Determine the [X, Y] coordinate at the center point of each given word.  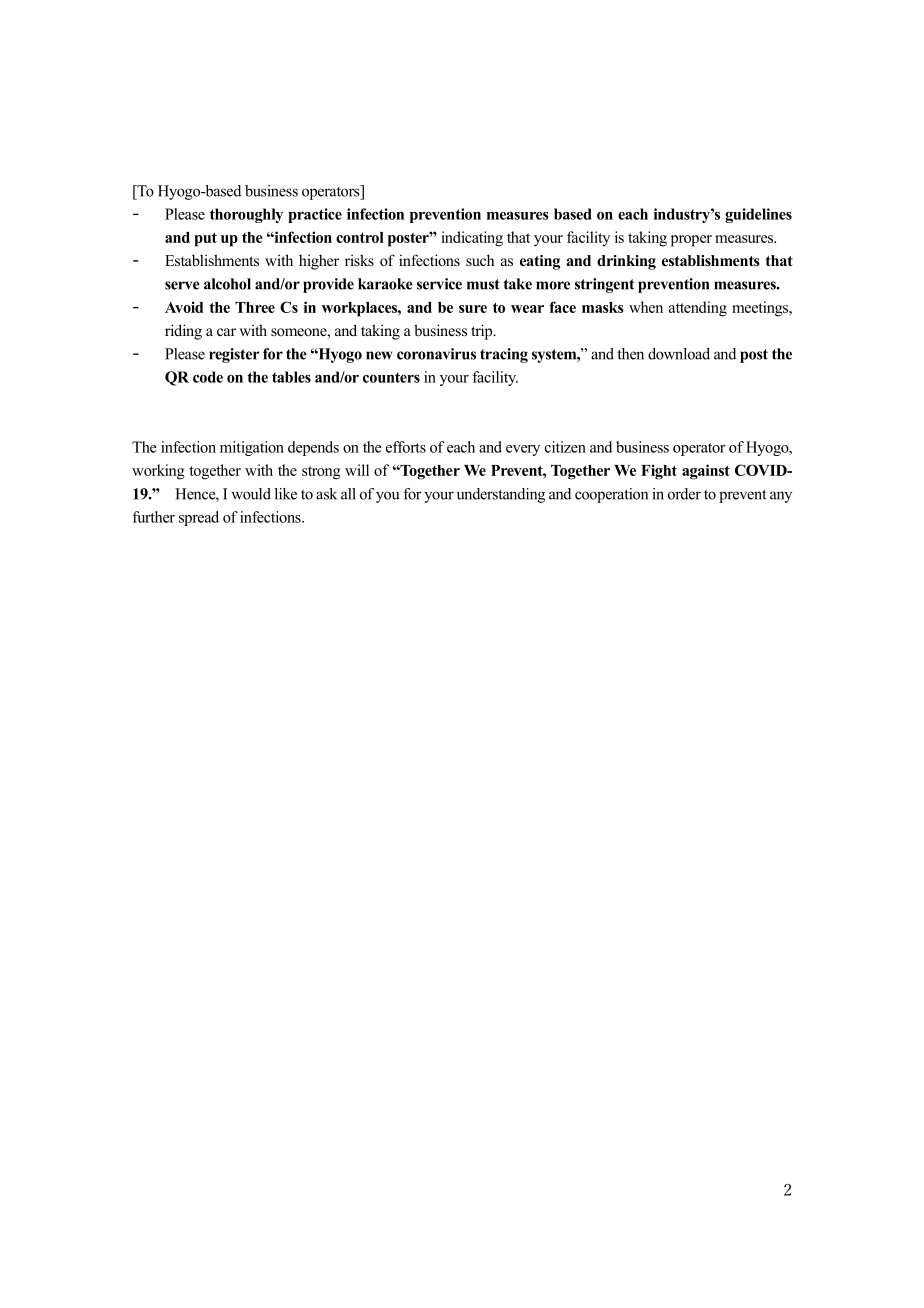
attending [698, 309]
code [208, 377]
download [679, 354]
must [483, 284]
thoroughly [246, 215]
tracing [504, 355]
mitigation [252, 448]
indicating [472, 239]
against [706, 472]
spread [199, 518]
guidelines [758, 215]
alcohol [227, 284]
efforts [406, 447]
